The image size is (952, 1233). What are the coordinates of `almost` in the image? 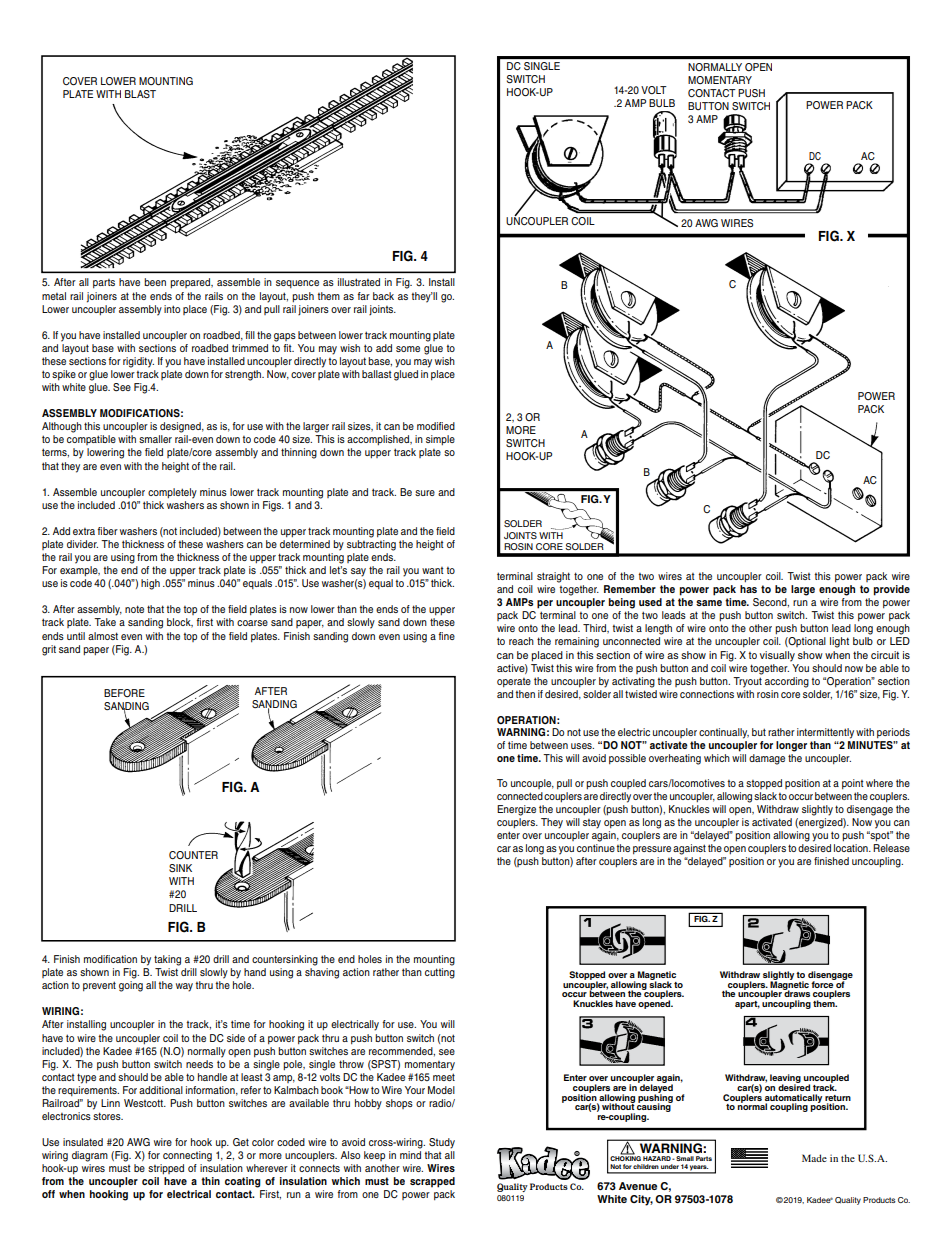 It's located at (103, 636).
